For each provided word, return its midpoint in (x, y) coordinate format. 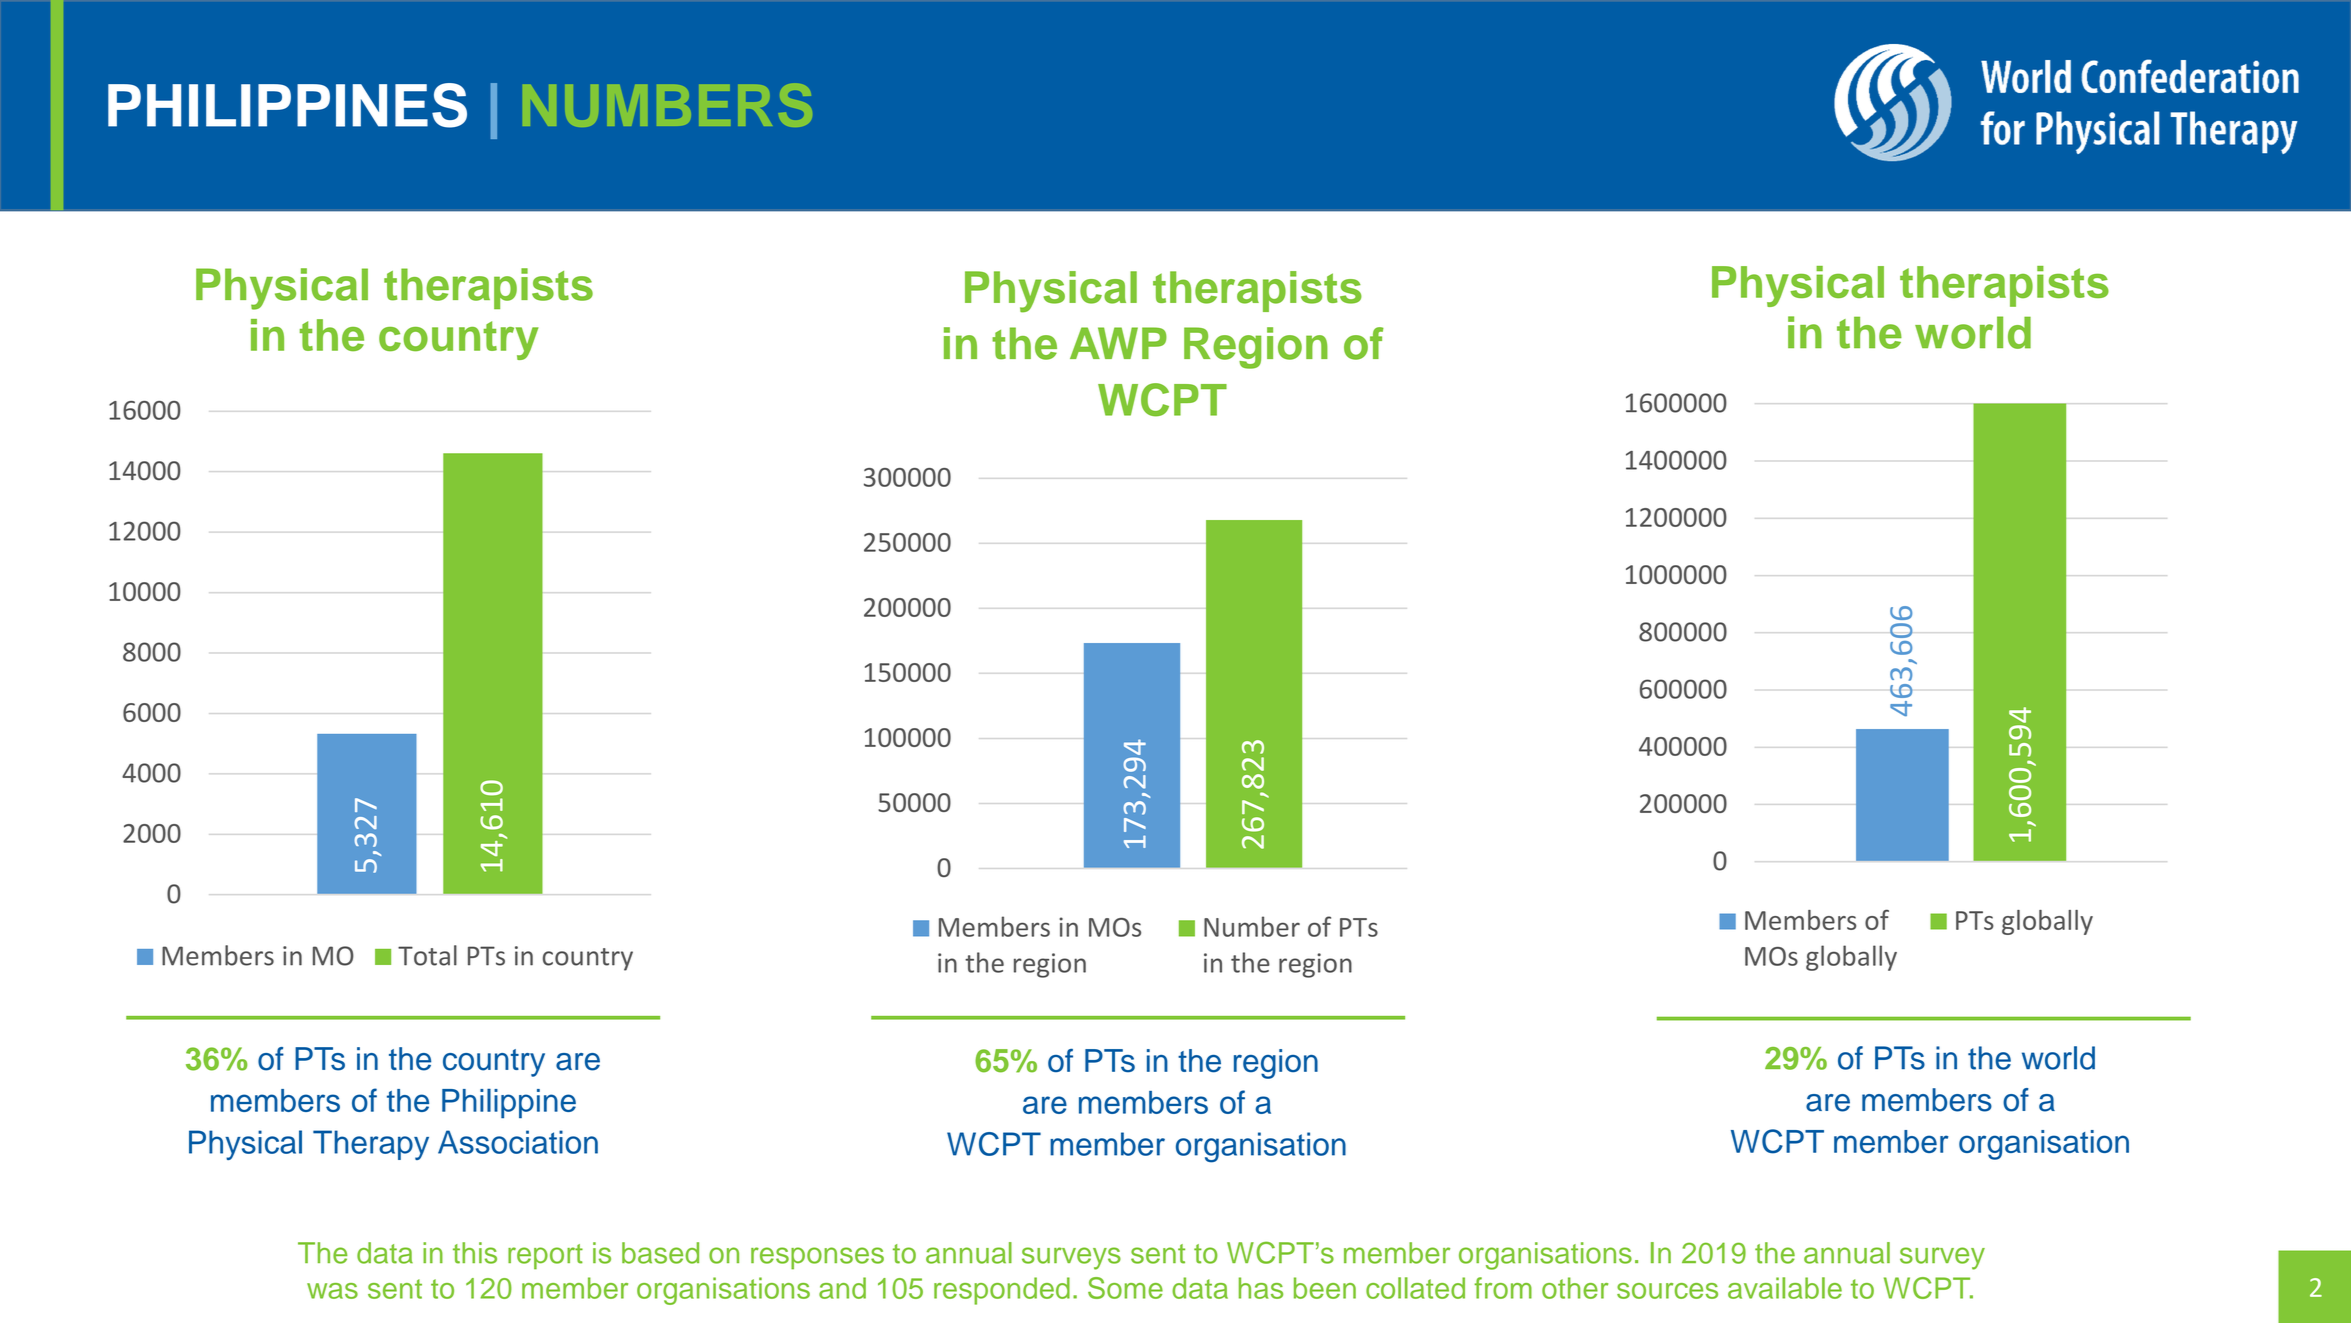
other (1575, 1288)
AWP (1118, 343)
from (1503, 1288)
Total (427, 955)
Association (518, 1142)
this (475, 1253)
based (660, 1253)
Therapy (371, 1145)
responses (817, 1258)
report (545, 1257)
